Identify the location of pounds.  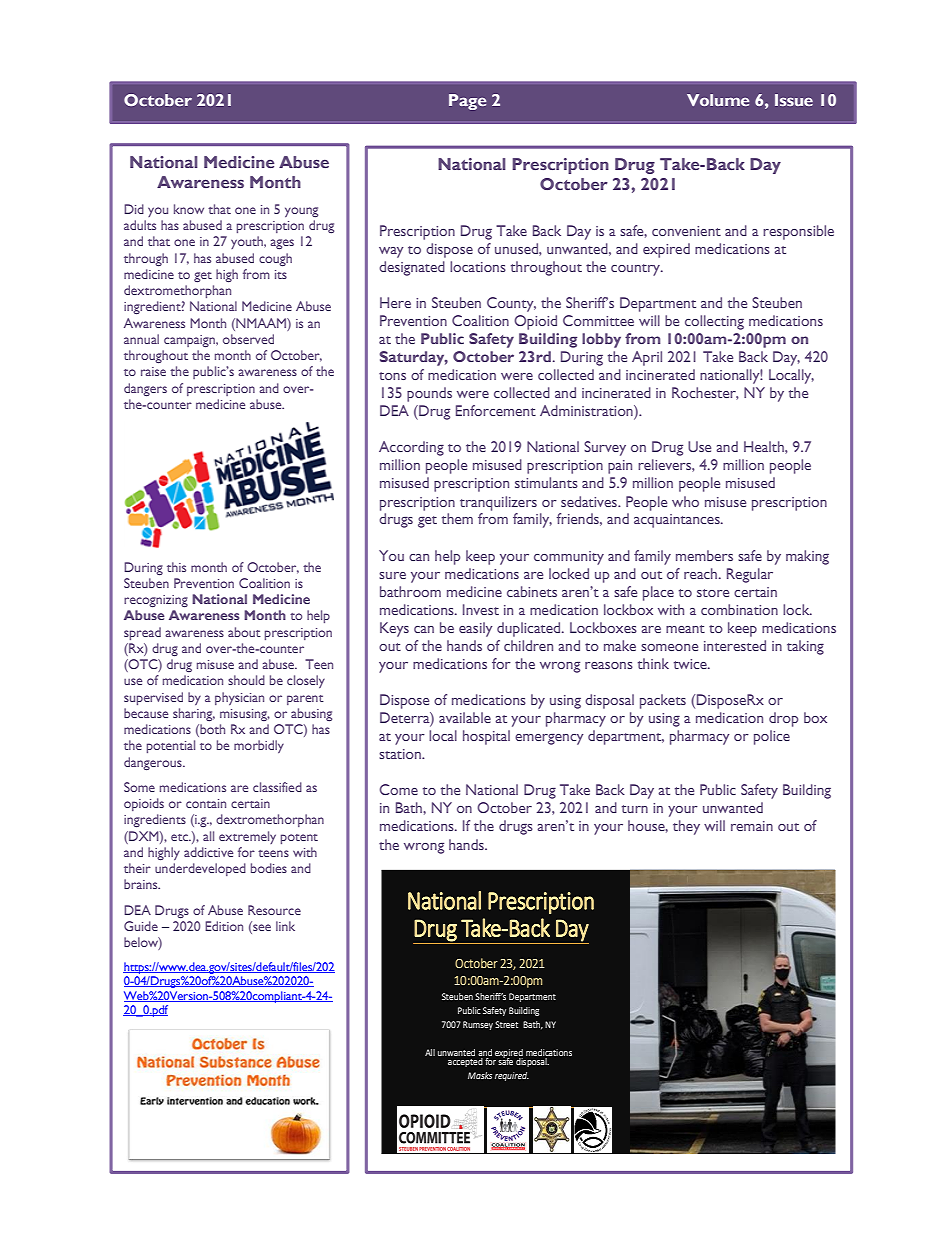
(429, 394).
